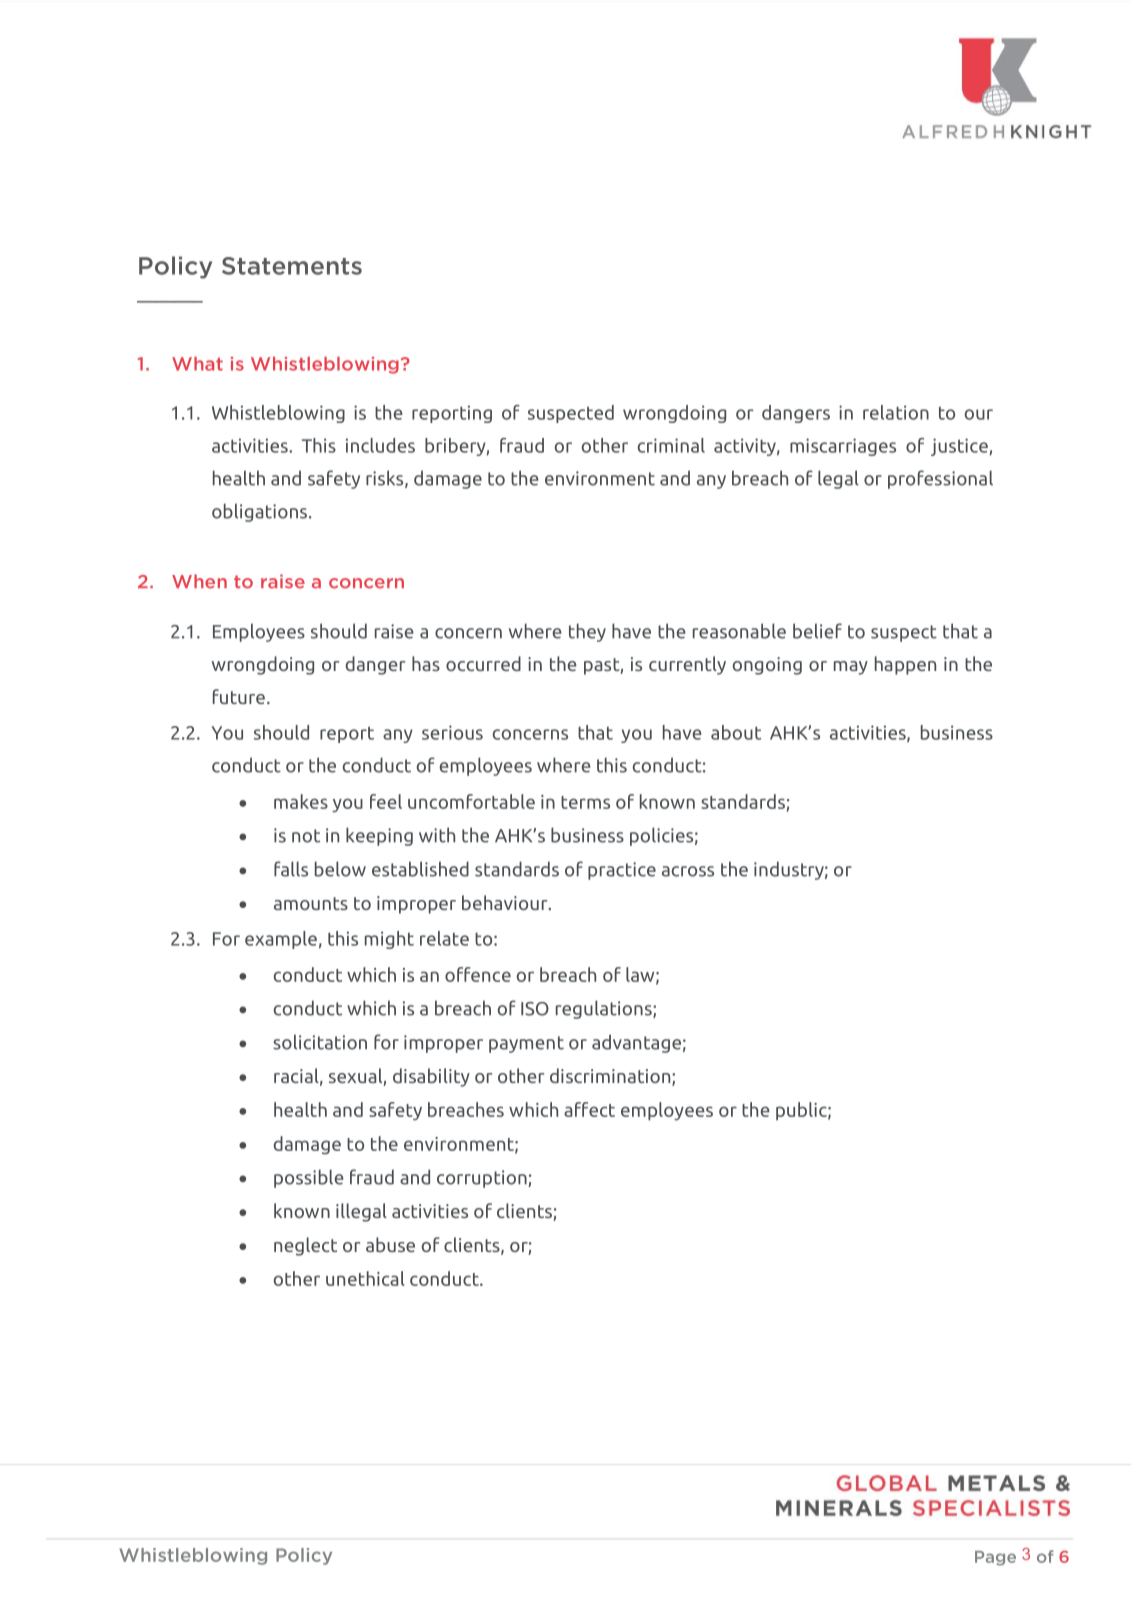 The width and height of the screenshot is (1133, 1604). Describe the element at coordinates (292, 266) in the screenshot. I see `Statements` at that location.
